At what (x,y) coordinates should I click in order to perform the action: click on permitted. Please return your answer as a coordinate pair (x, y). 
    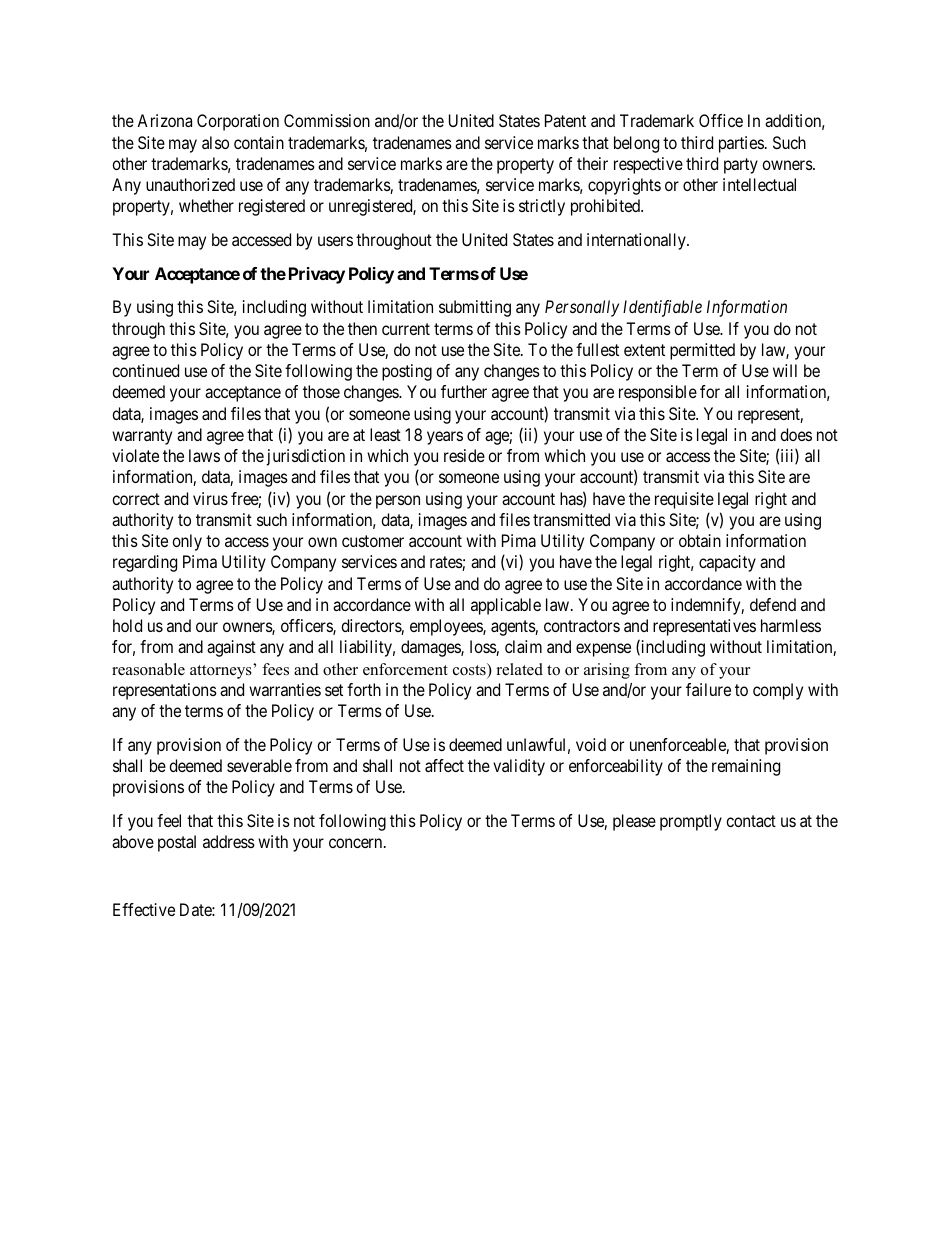
    Looking at the image, I should click on (702, 351).
